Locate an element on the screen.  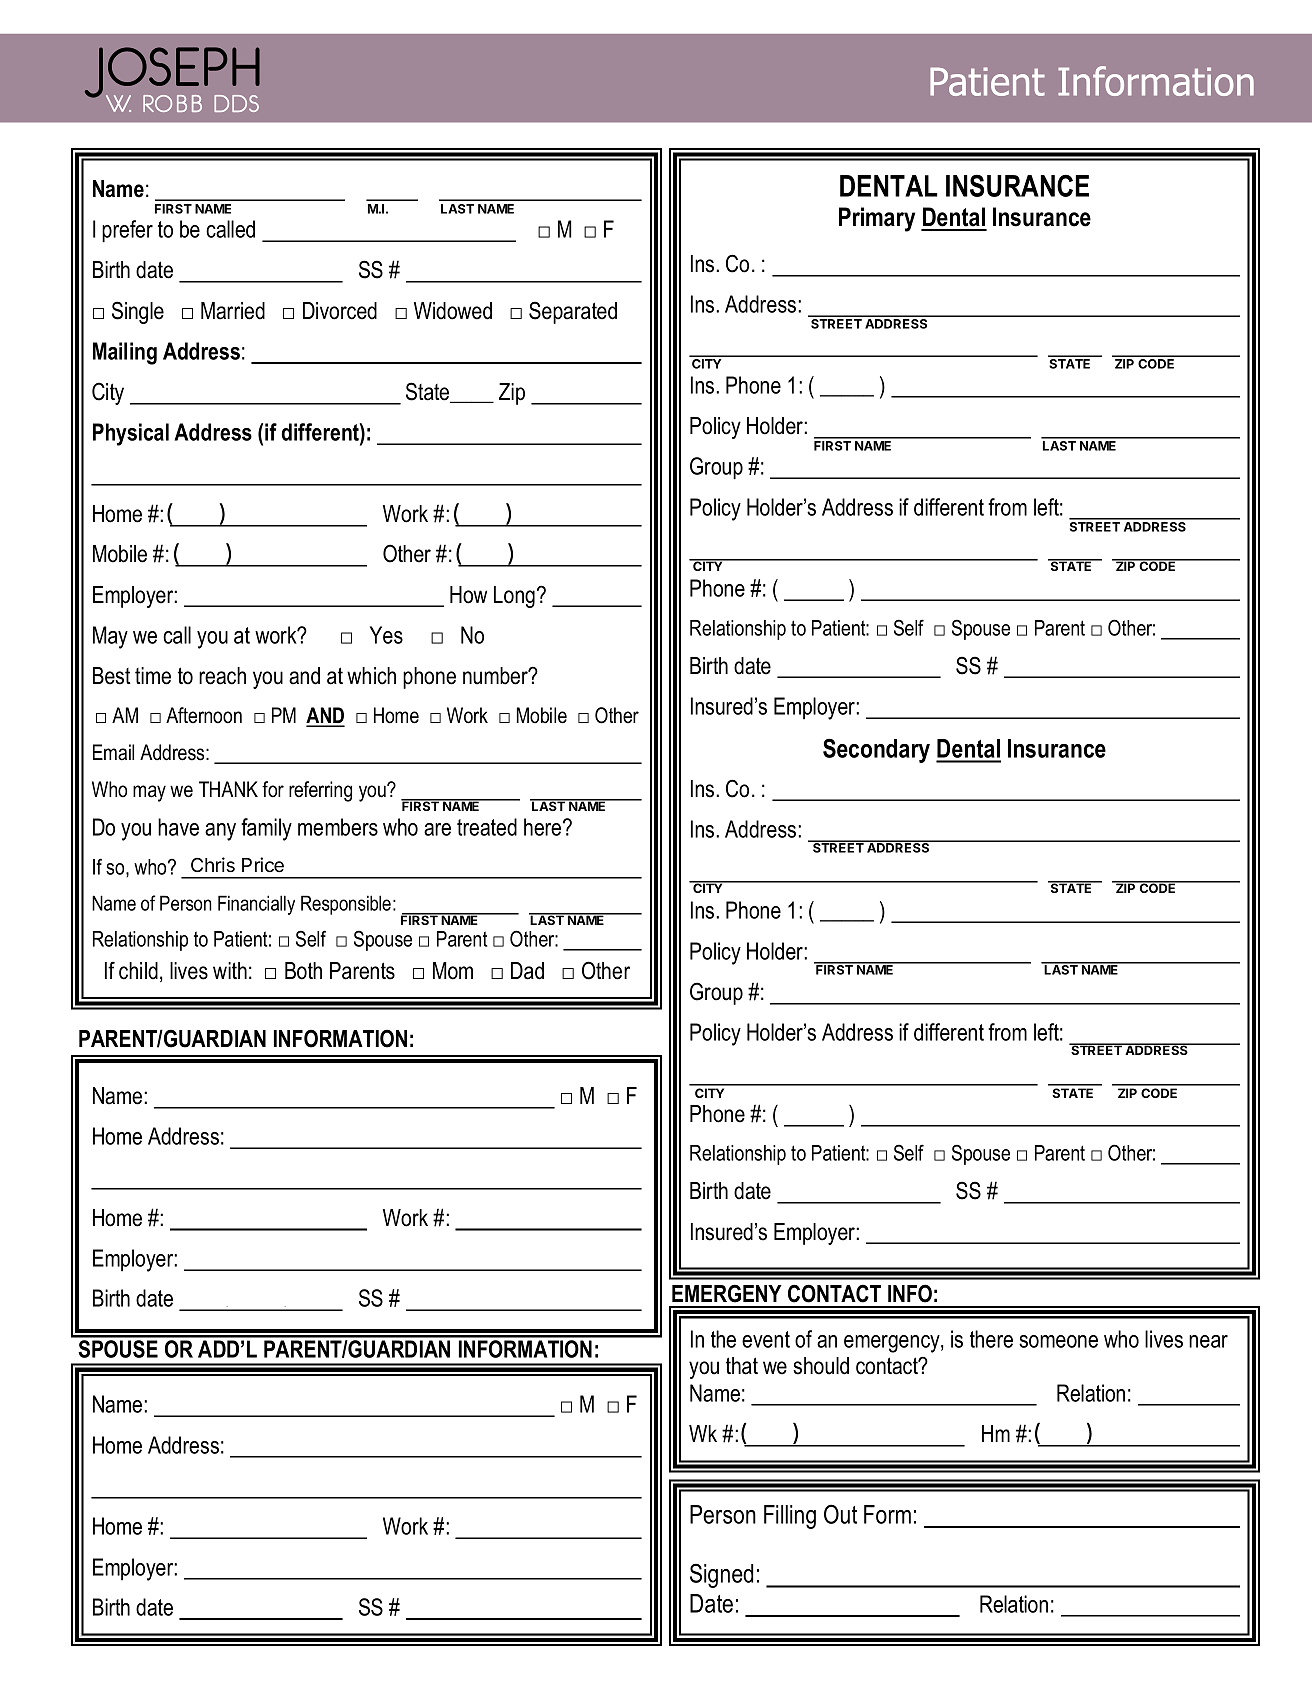
Primary is located at coordinates (877, 219).
